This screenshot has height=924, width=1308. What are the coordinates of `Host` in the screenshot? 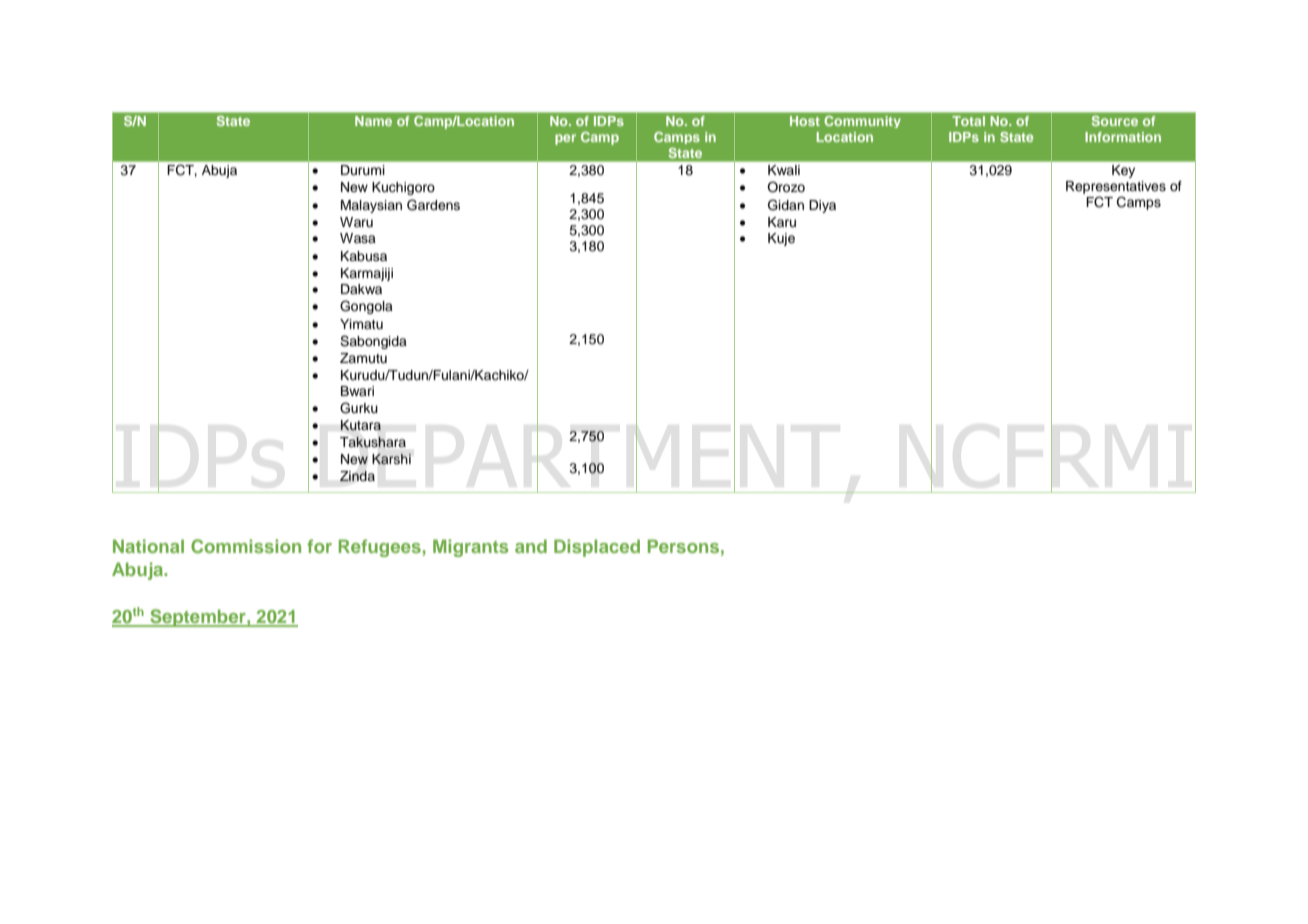 It's located at (805, 121).
